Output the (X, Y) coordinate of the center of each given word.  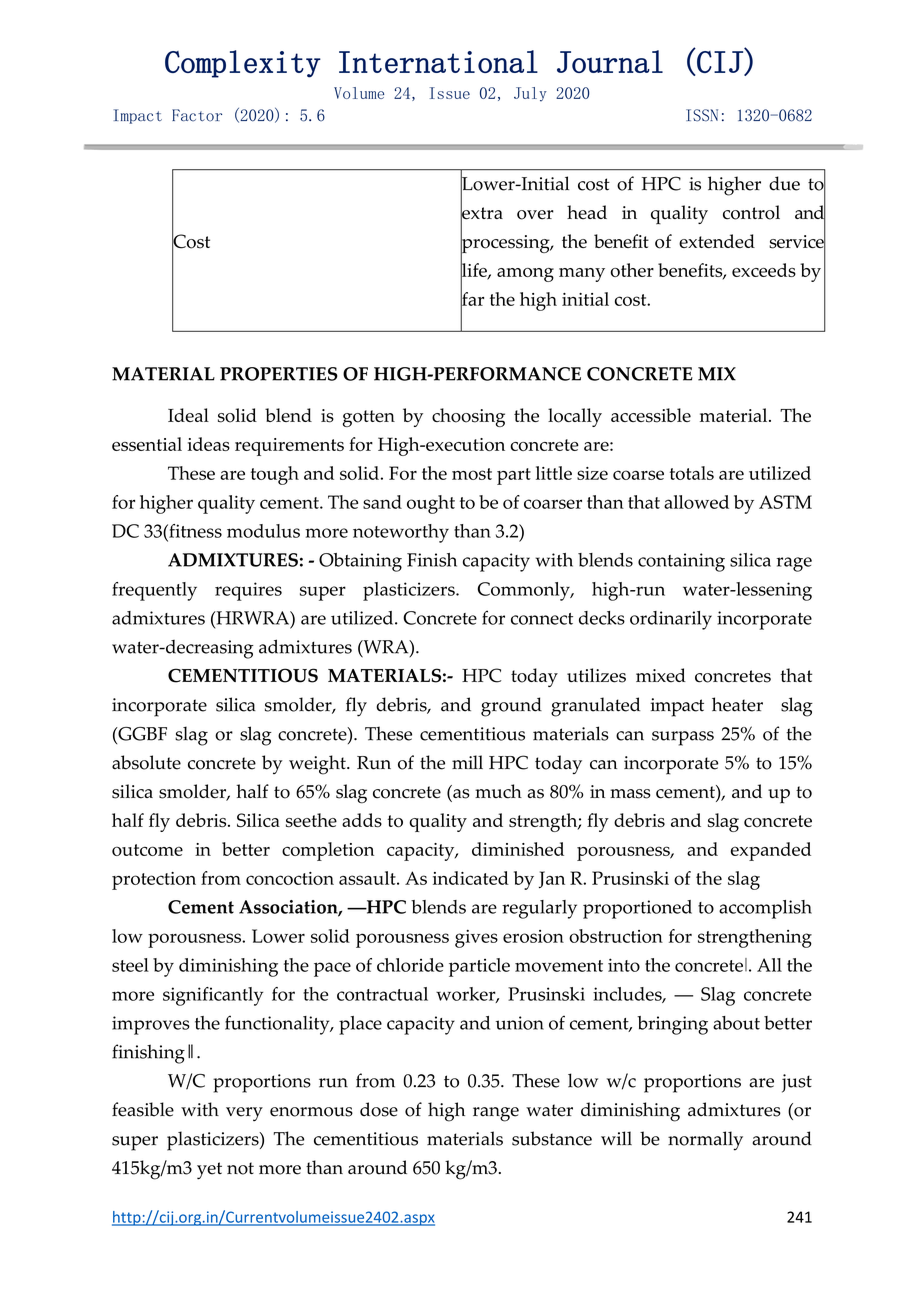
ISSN (702, 115)
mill (467, 762)
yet (209, 1170)
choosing (468, 417)
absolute (146, 762)
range (496, 1114)
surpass (683, 738)
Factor (197, 115)
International (438, 61)
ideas (209, 444)
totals (692, 473)
